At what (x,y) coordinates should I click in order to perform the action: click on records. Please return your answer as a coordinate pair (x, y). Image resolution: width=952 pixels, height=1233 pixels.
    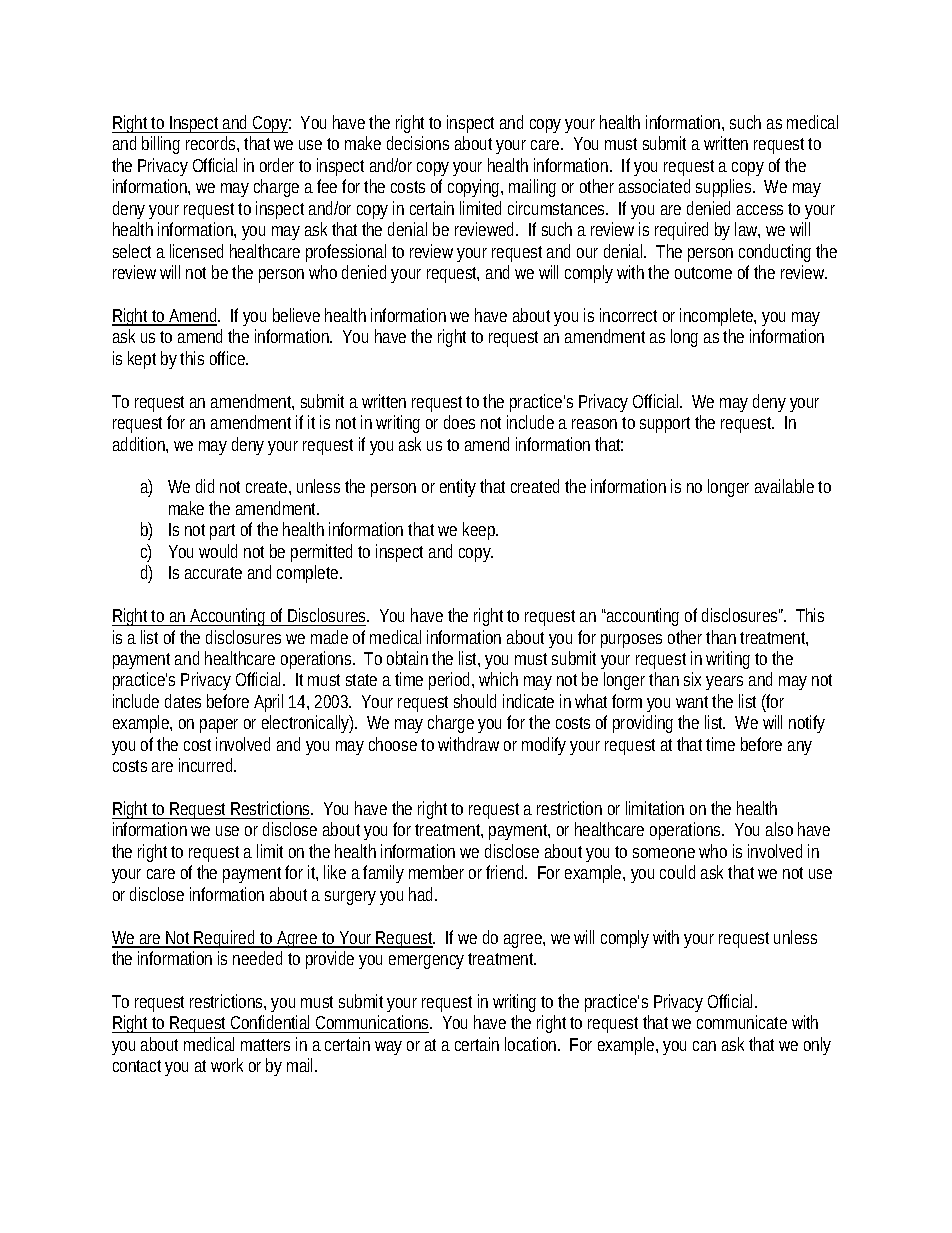
    Looking at the image, I should click on (212, 144).
